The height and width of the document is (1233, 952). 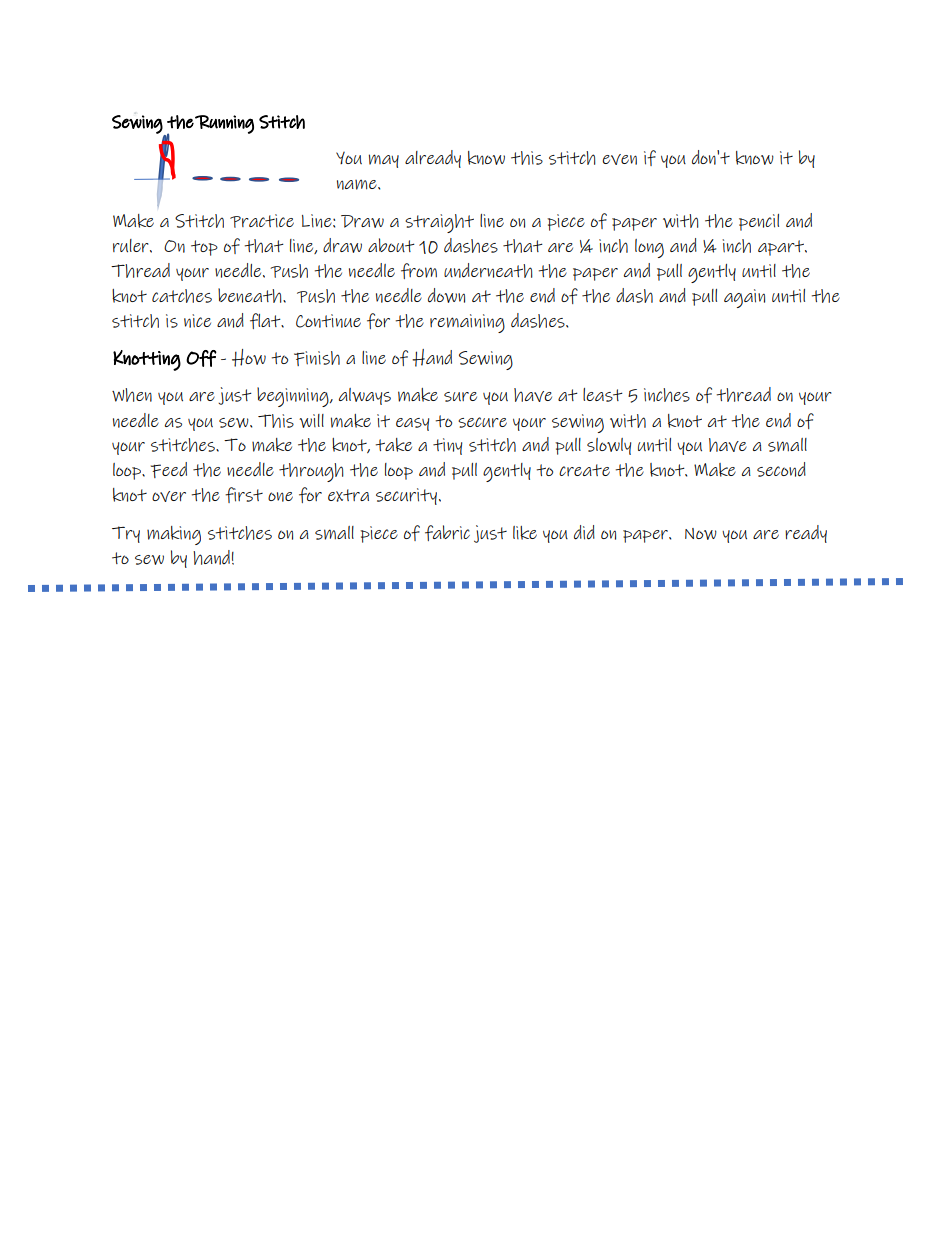 What do you see at coordinates (620, 159) in the document?
I see `even` at bounding box center [620, 159].
